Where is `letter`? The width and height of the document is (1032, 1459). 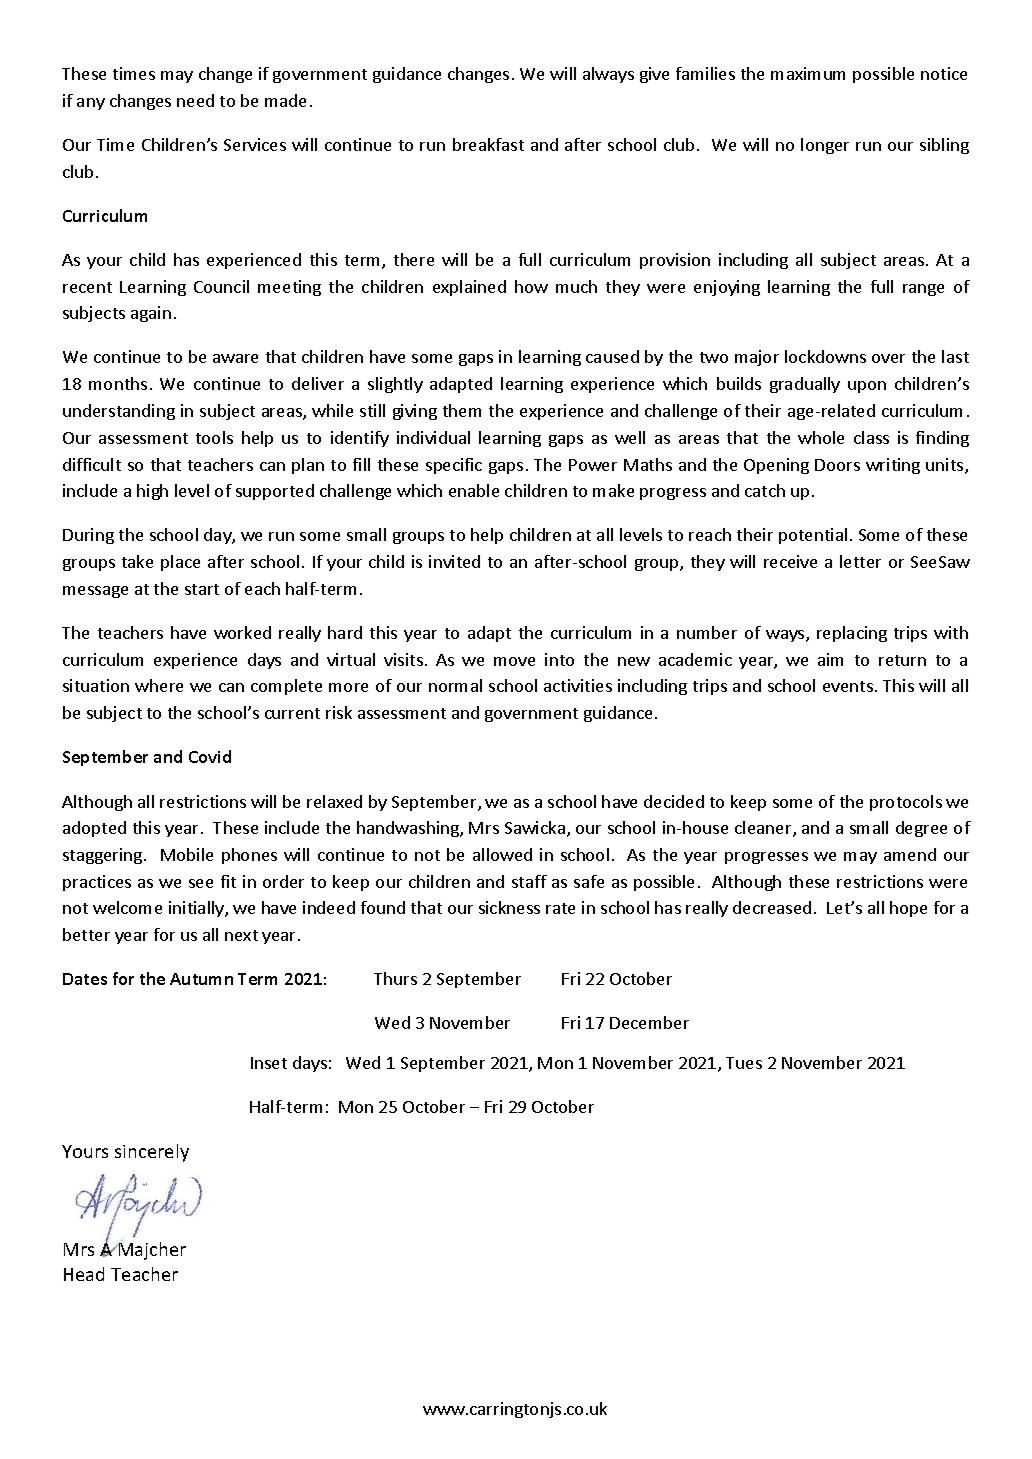 letter is located at coordinates (860, 561).
